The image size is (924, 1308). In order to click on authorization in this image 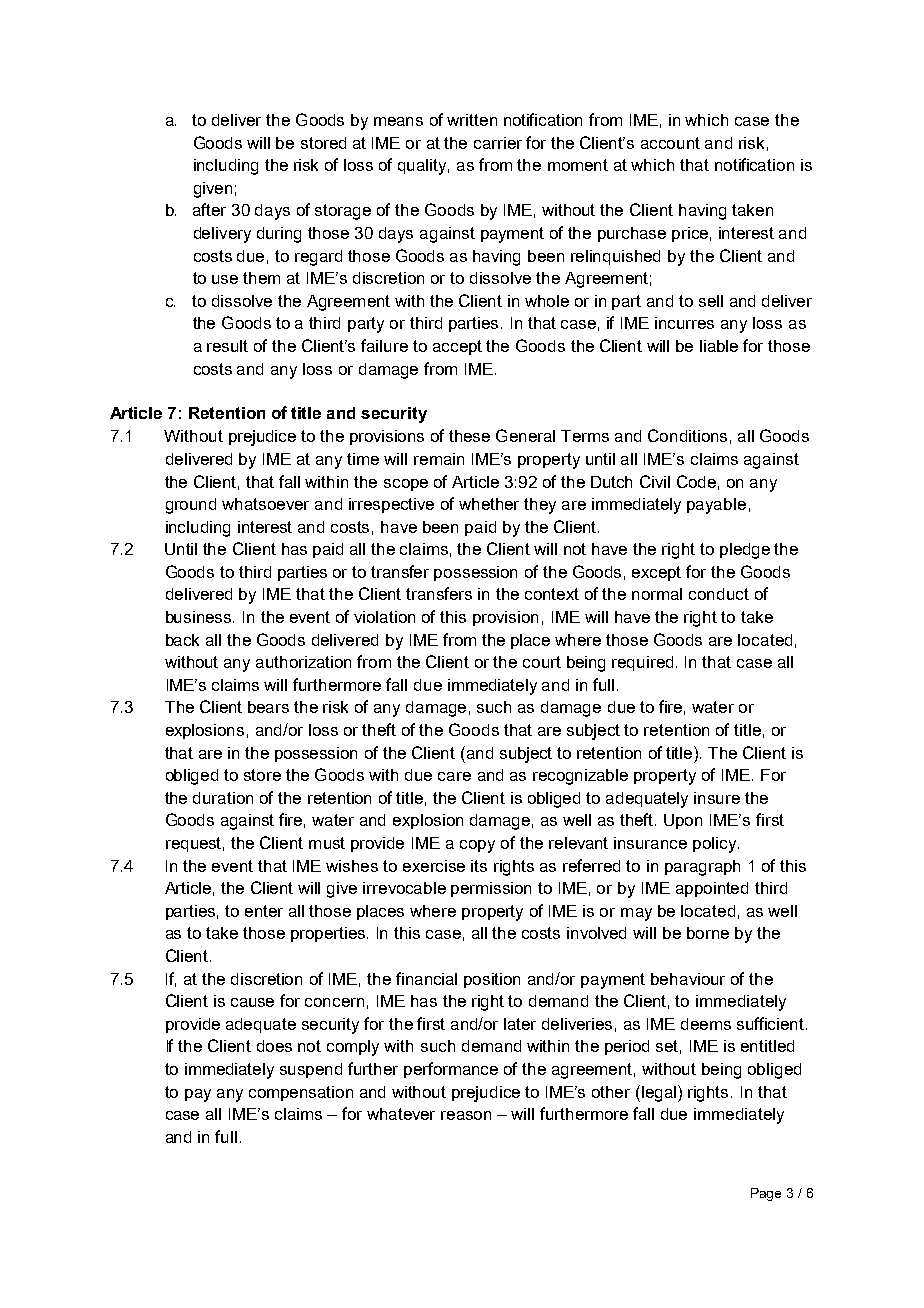, I will do `click(303, 662)`.
